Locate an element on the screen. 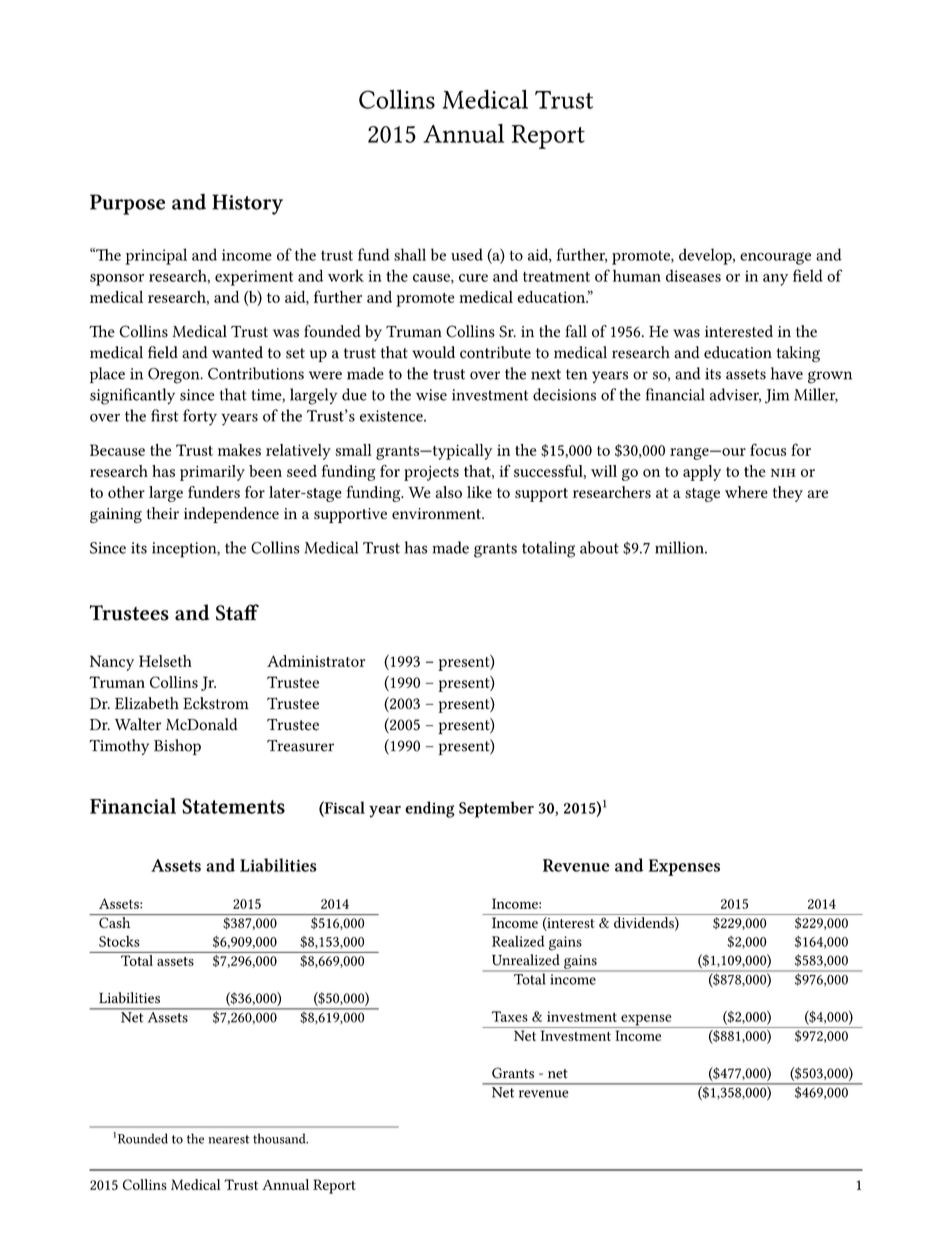  primarily is located at coordinates (212, 473).
